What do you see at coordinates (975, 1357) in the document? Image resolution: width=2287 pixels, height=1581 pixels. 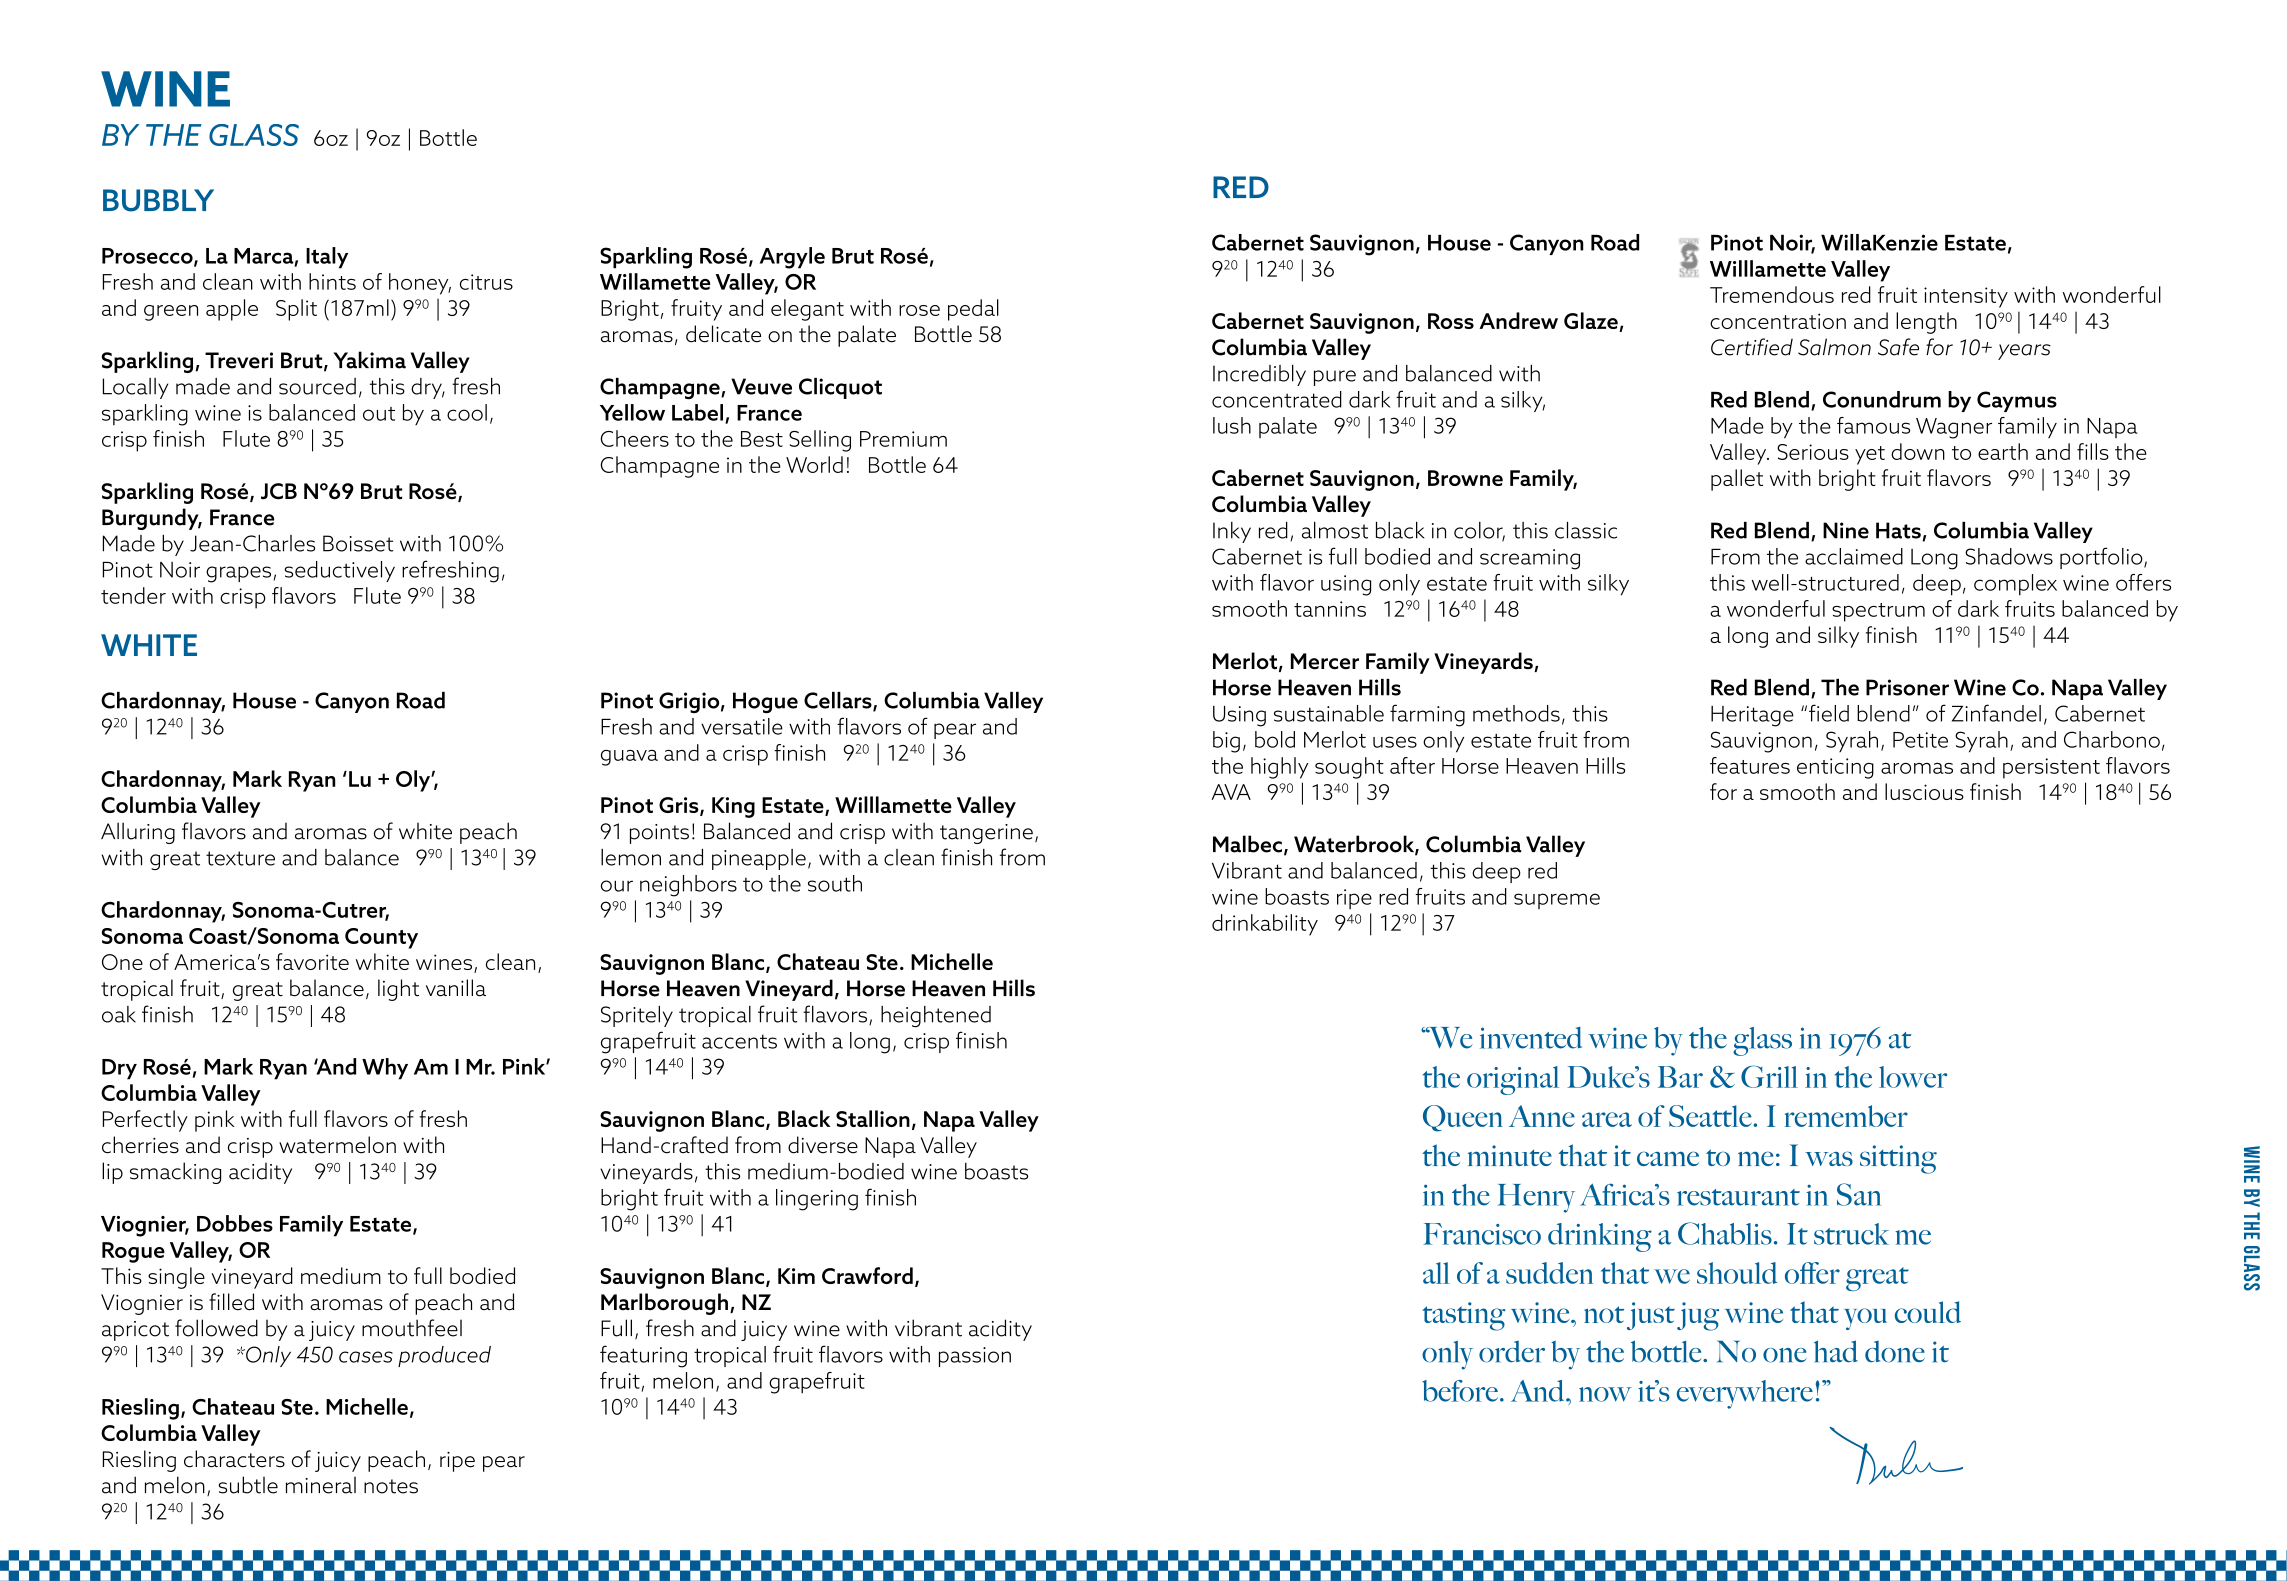 I see `passion` at bounding box center [975, 1357].
